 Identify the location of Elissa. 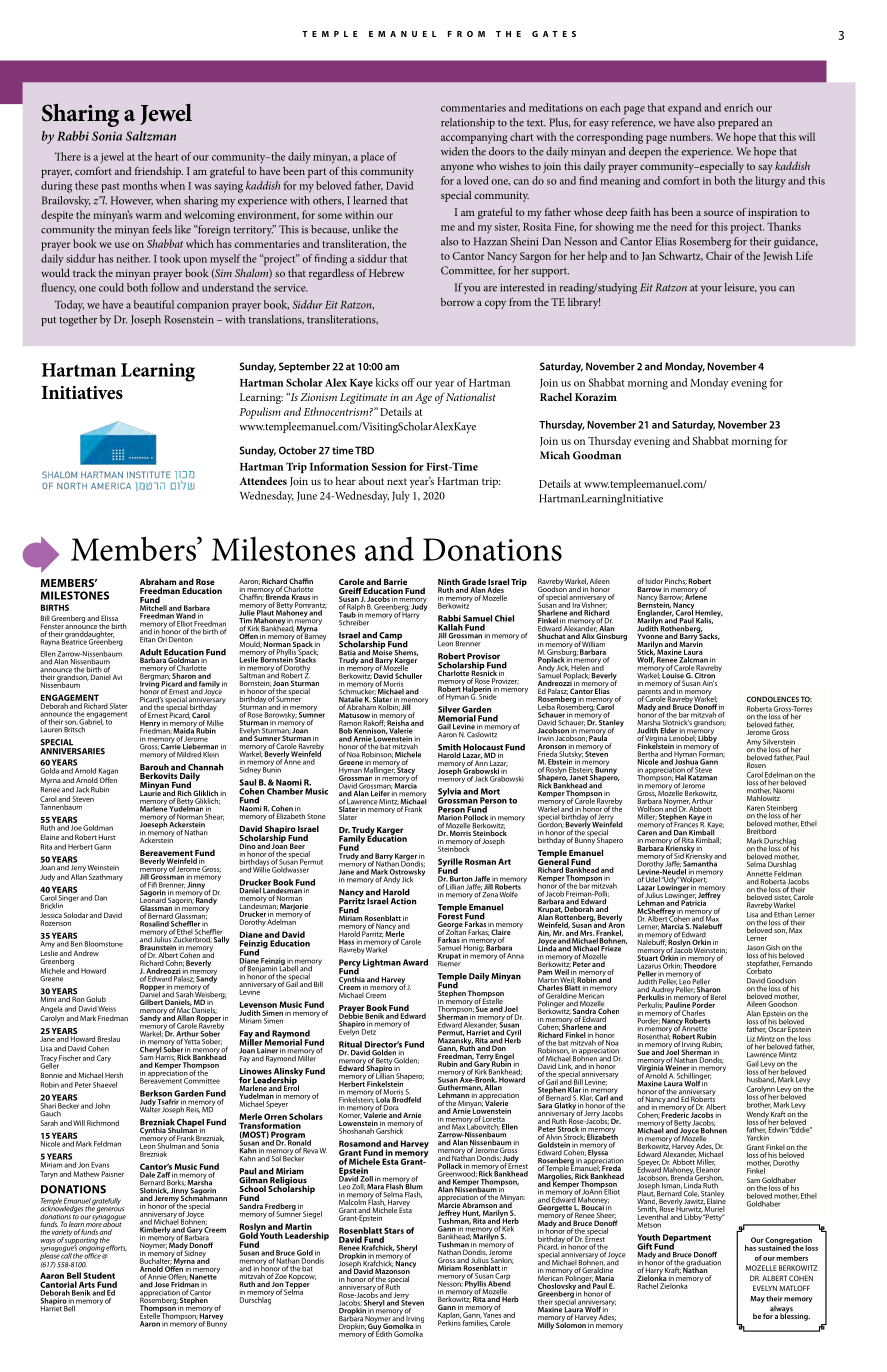
(109, 619).
